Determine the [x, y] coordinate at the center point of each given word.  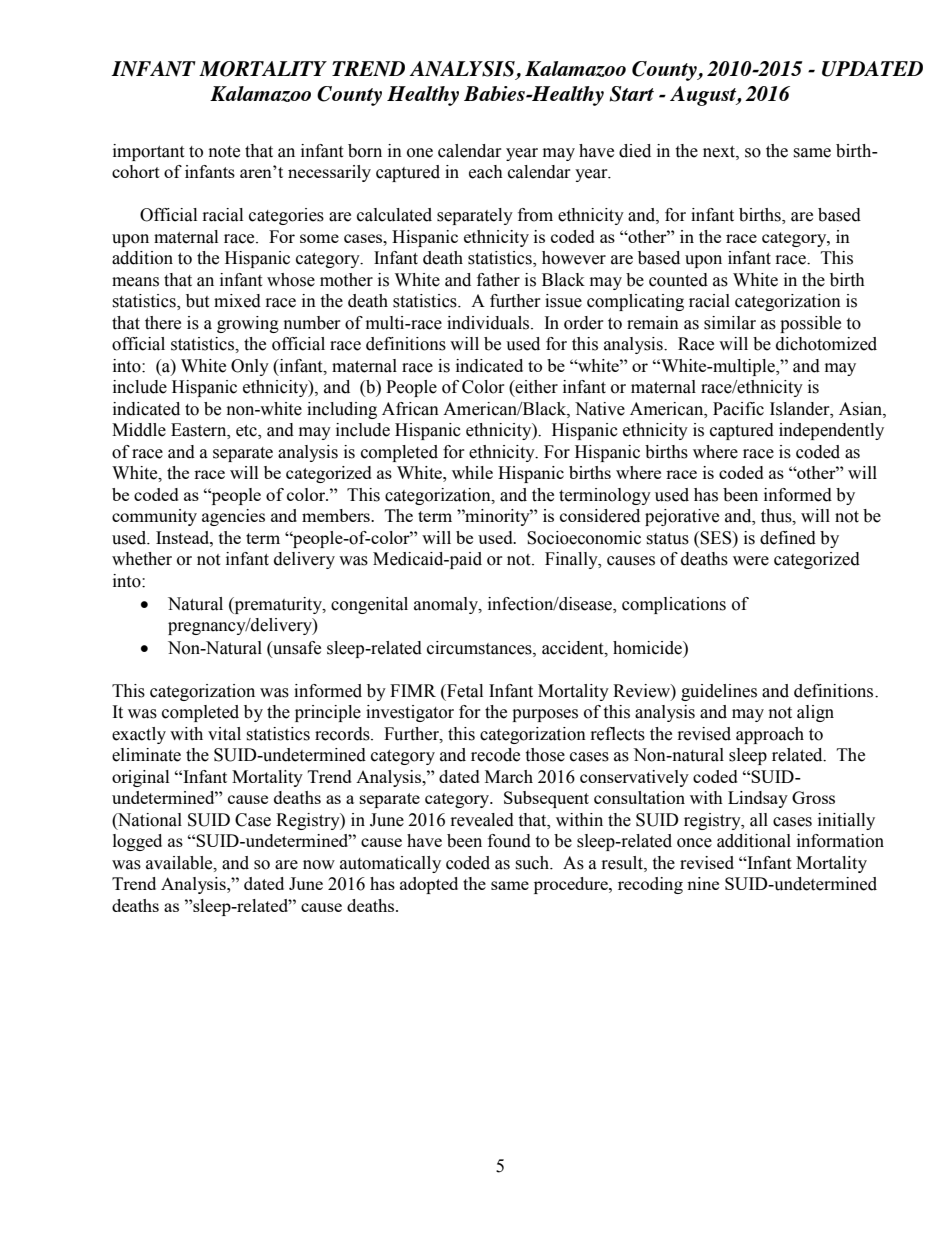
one [420, 153]
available [180, 863]
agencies [233, 517]
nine [703, 883]
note [224, 152]
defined [788, 538]
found [509, 841]
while [472, 472]
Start [631, 94]
